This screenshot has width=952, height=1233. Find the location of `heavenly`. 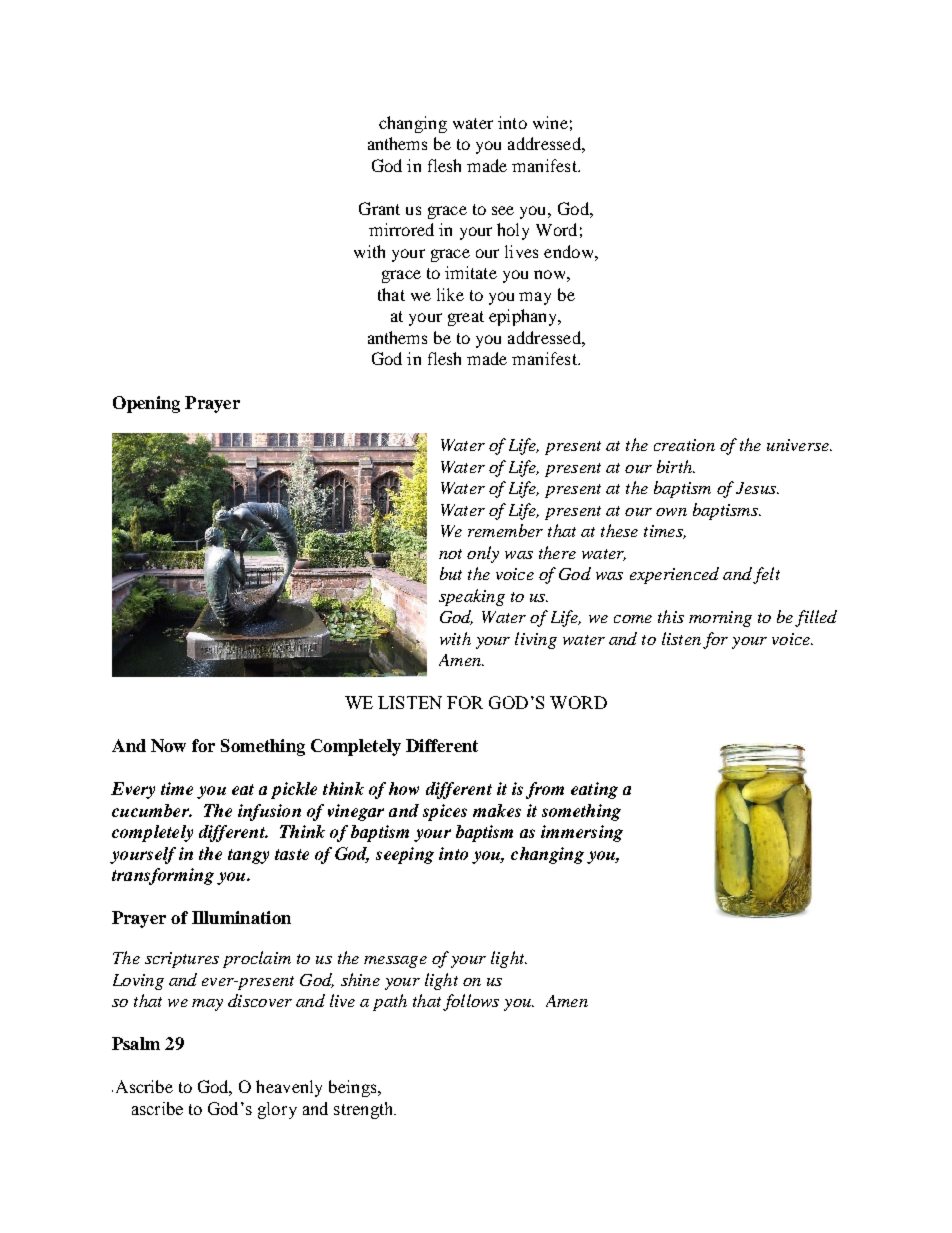

heavenly is located at coordinates (289, 1088).
